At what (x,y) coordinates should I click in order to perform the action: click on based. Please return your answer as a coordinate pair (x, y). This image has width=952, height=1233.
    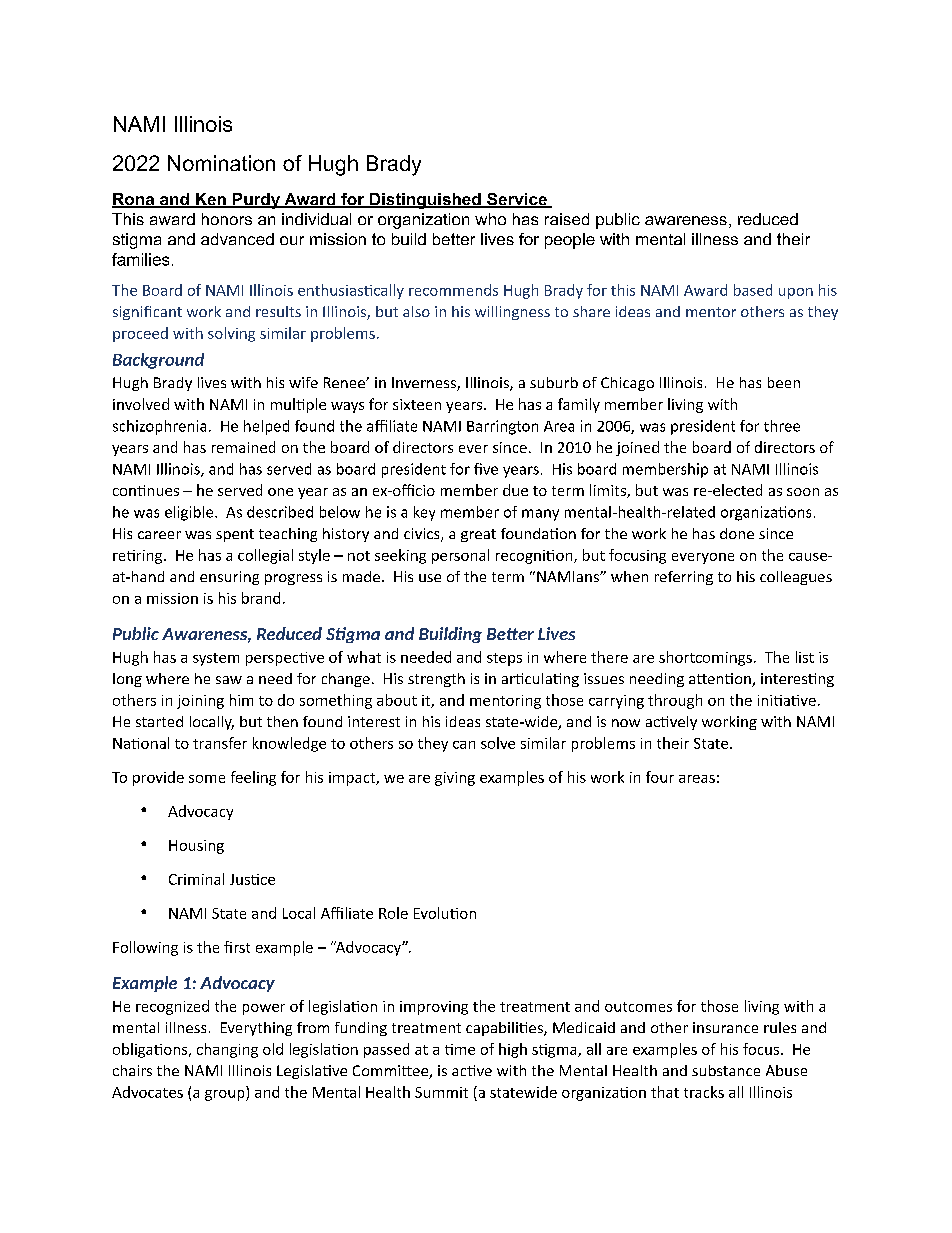
    Looking at the image, I should click on (753, 290).
